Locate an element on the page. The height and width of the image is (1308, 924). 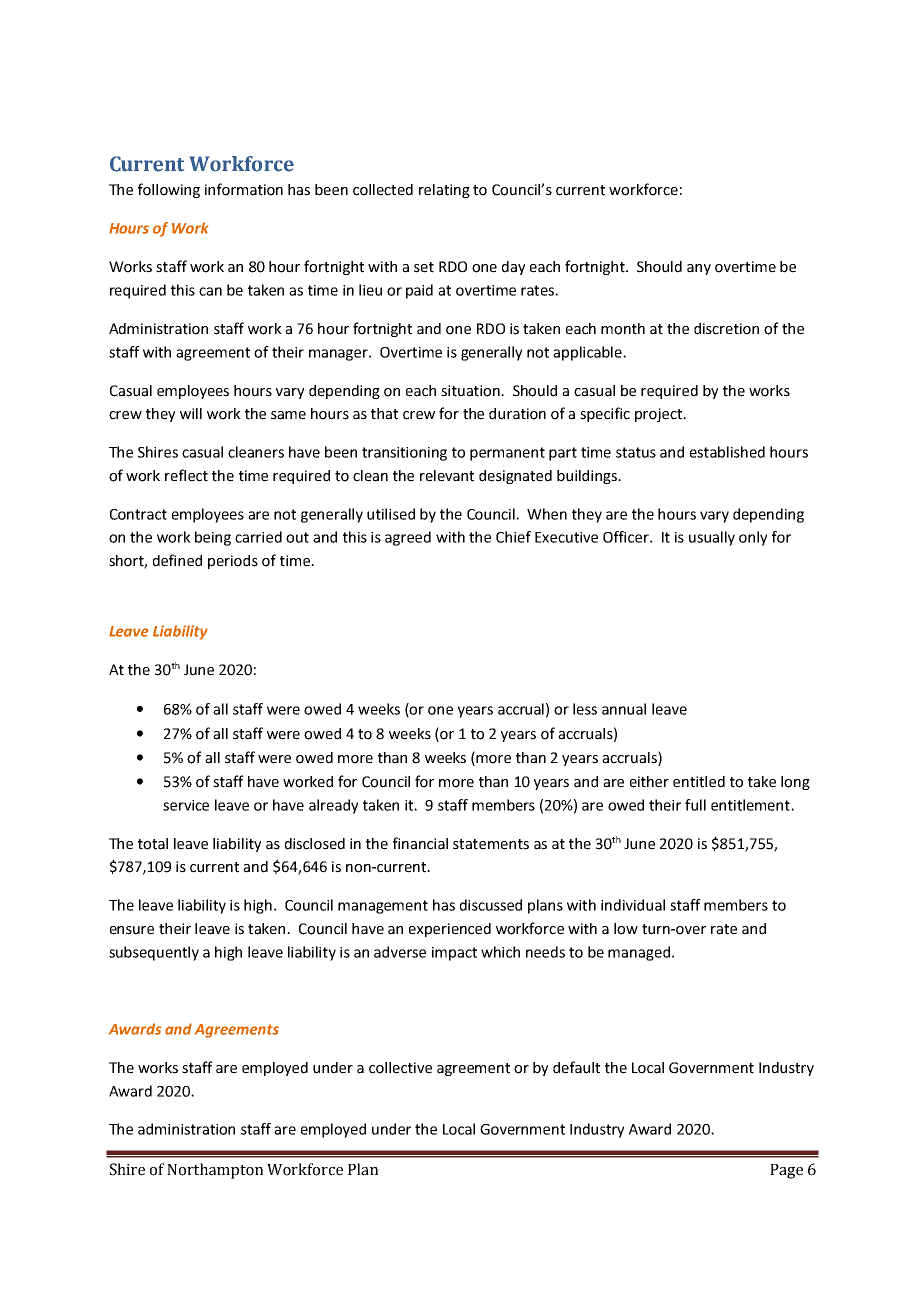
information is located at coordinates (244, 189).
